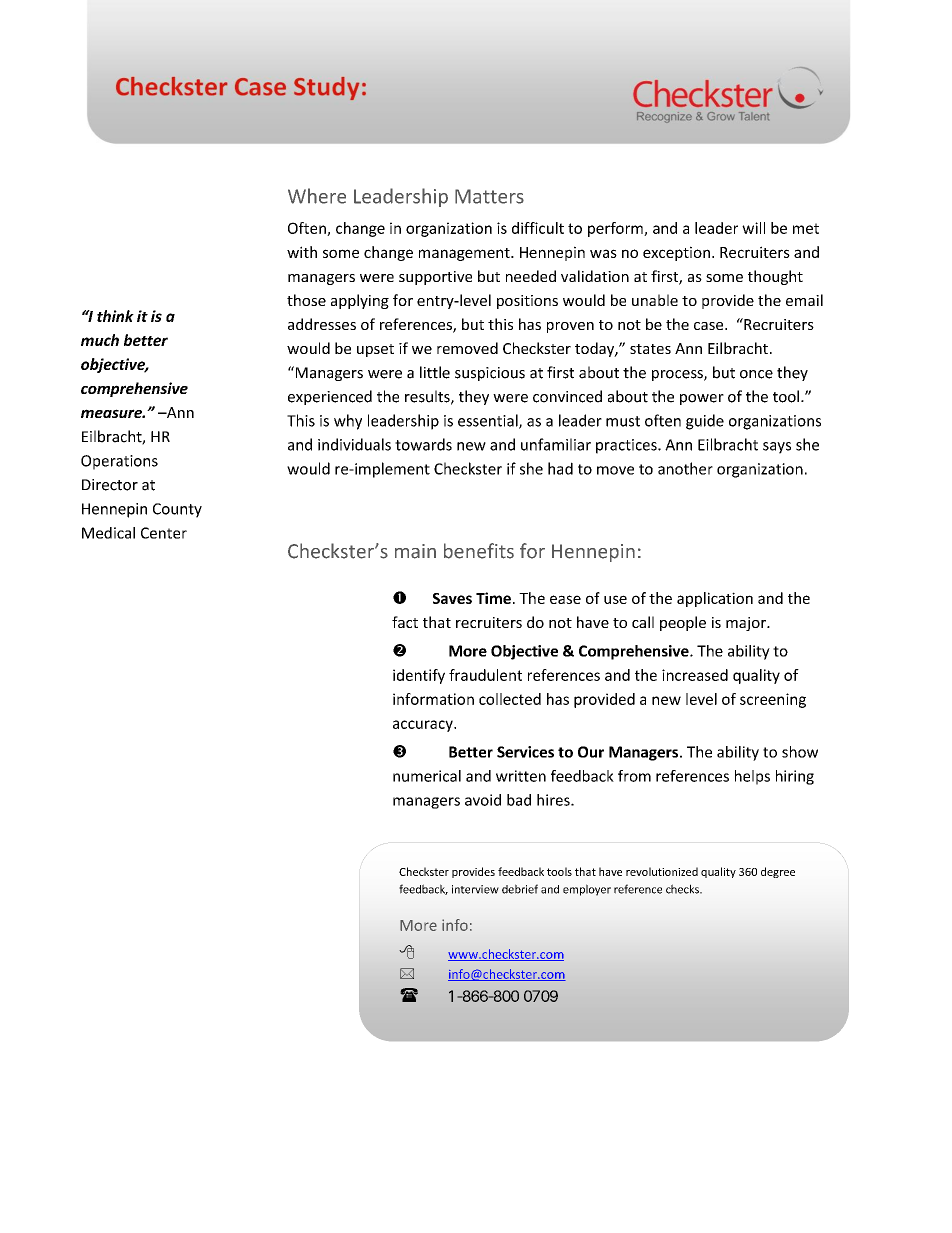  What do you see at coordinates (164, 533) in the document?
I see `Center` at bounding box center [164, 533].
